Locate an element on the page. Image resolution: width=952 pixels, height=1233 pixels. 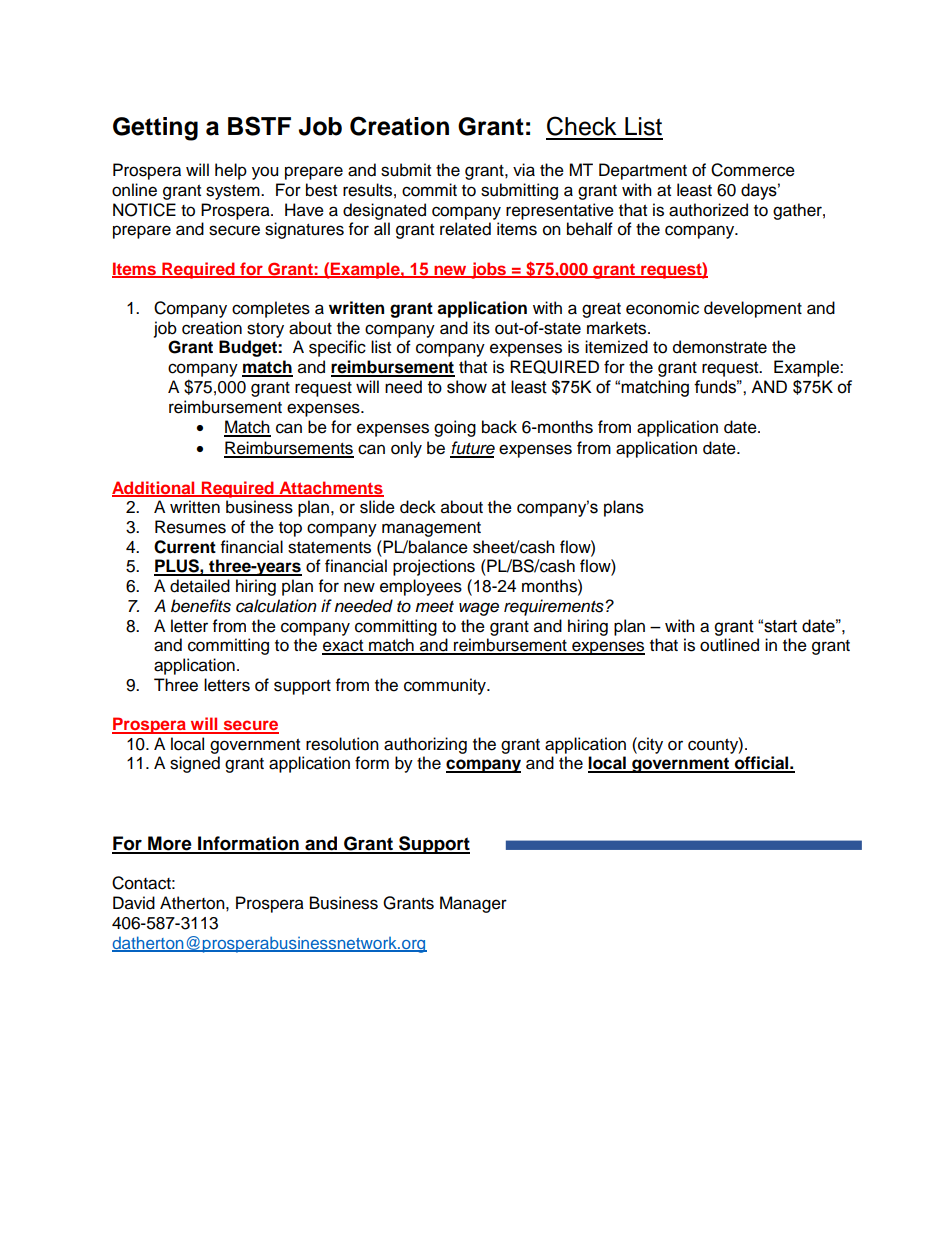
Manager is located at coordinates (473, 904).
